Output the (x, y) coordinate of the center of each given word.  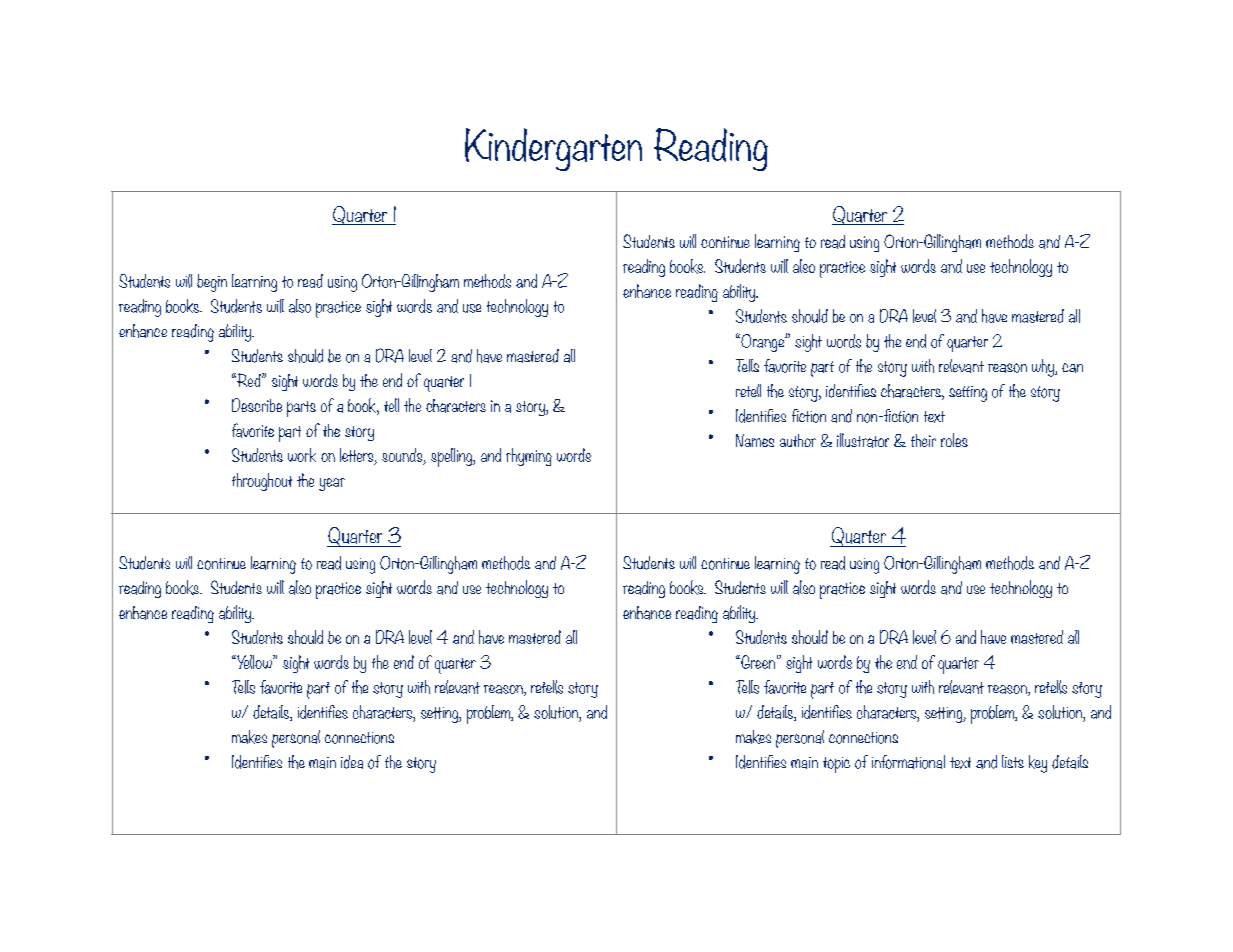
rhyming (529, 457)
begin (212, 283)
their (923, 440)
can (1072, 368)
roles (954, 440)
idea (352, 762)
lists (1013, 761)
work (302, 455)
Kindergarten (553, 149)
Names (755, 440)
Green (757, 662)
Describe (257, 405)
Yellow (254, 662)
